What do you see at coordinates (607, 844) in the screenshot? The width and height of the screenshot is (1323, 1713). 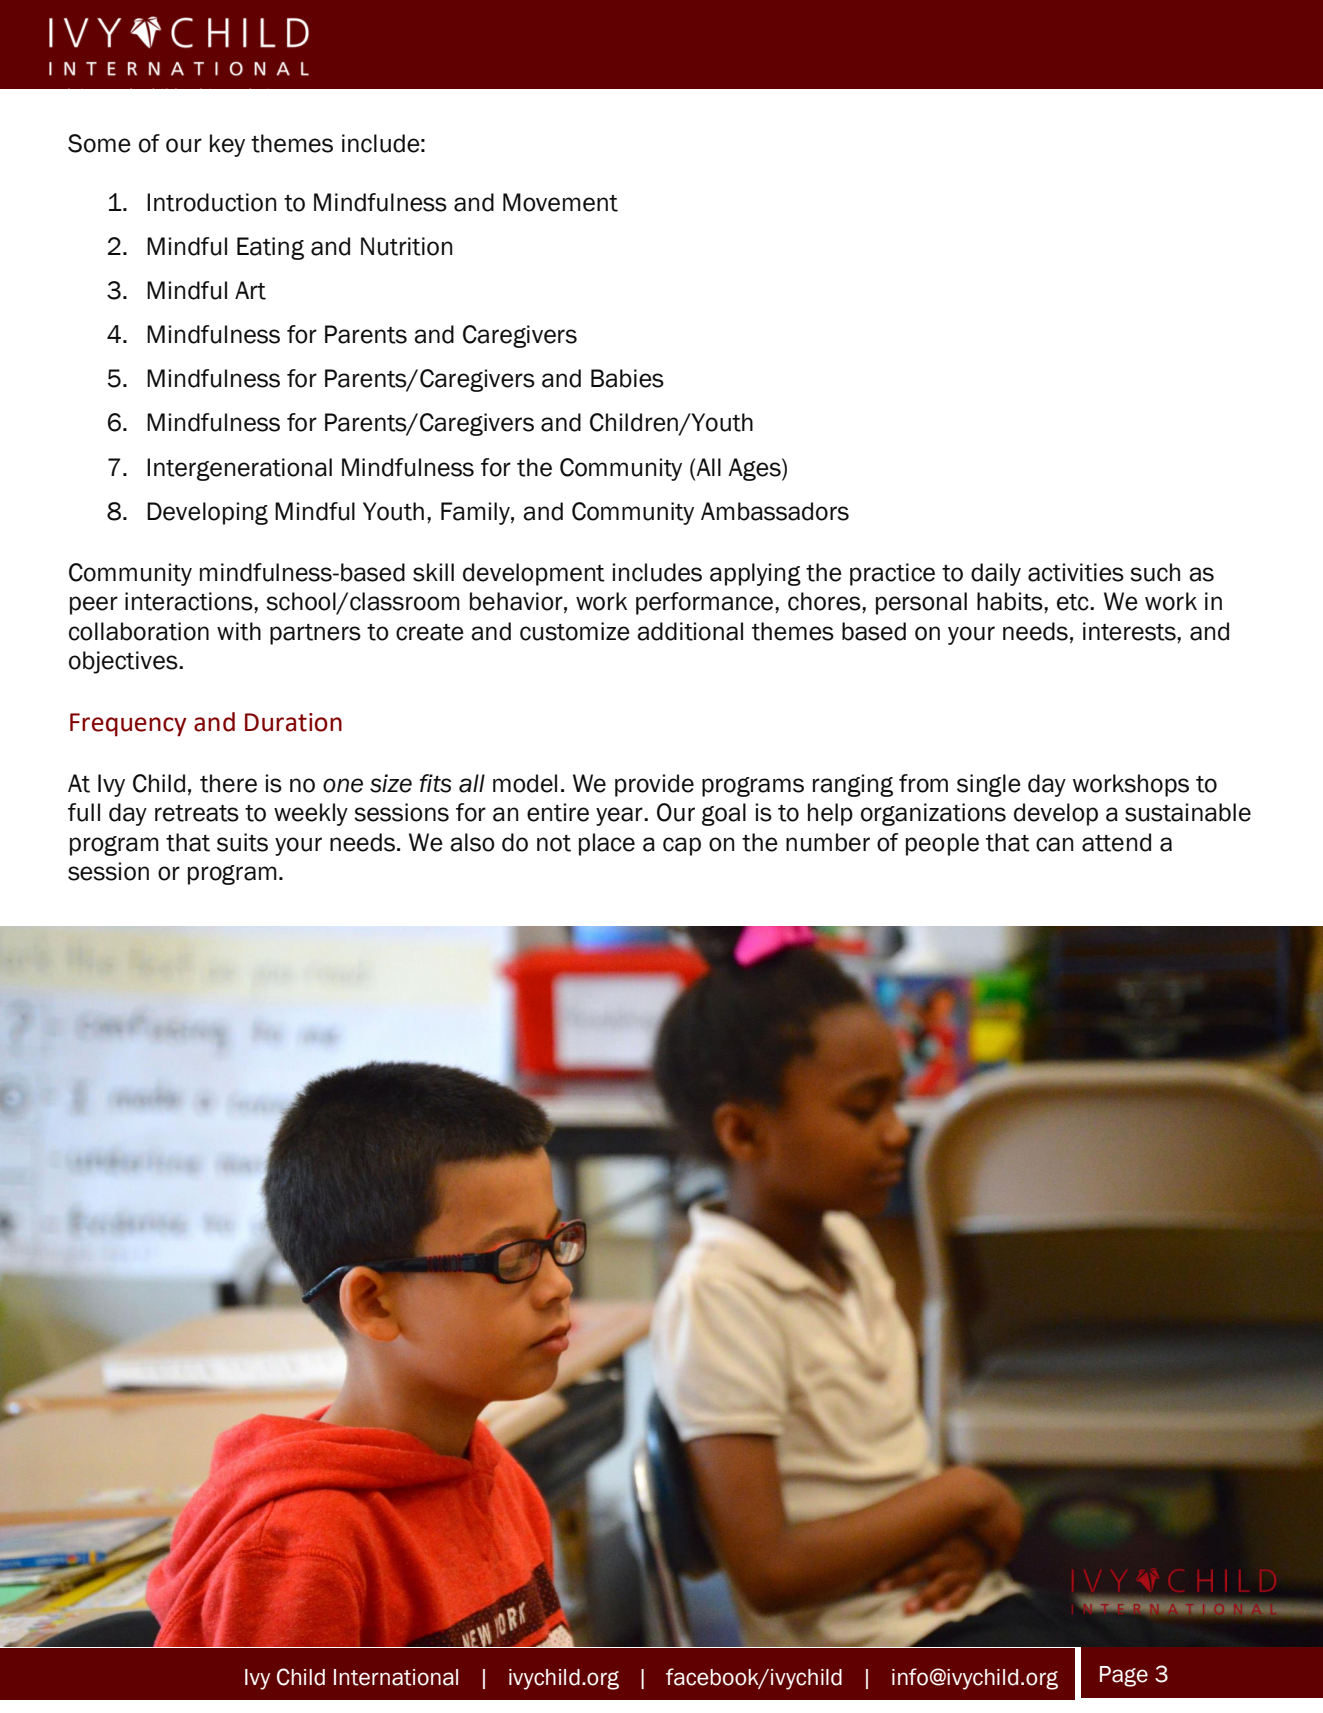 I see `place` at bounding box center [607, 844].
